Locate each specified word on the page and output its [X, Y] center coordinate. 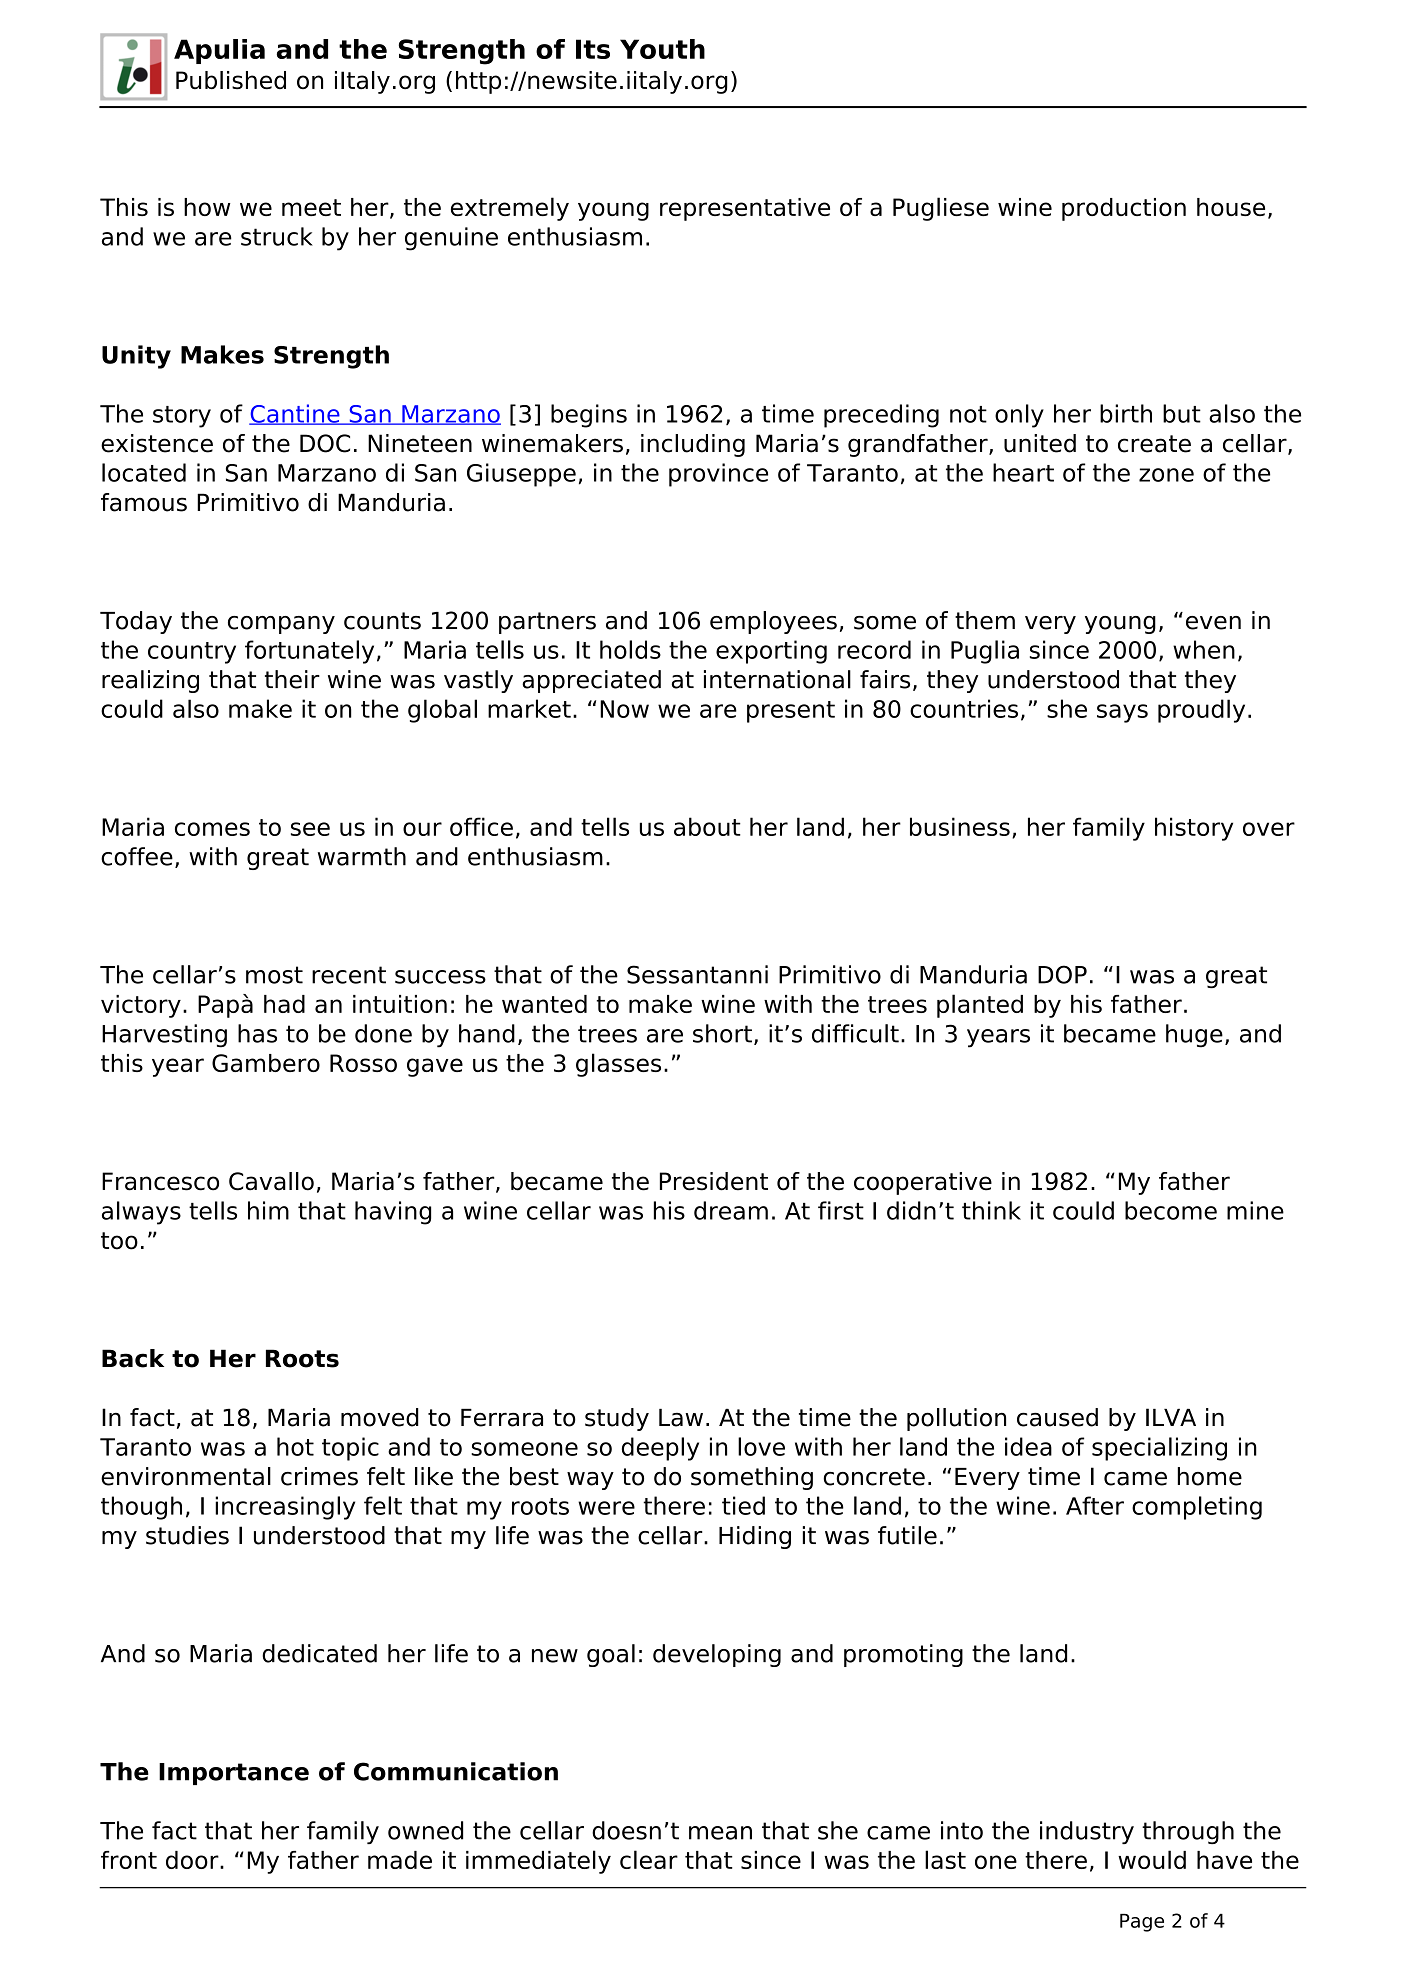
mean [720, 1833]
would [1152, 1859]
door [193, 1860]
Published [231, 80]
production [1124, 209]
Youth [662, 49]
